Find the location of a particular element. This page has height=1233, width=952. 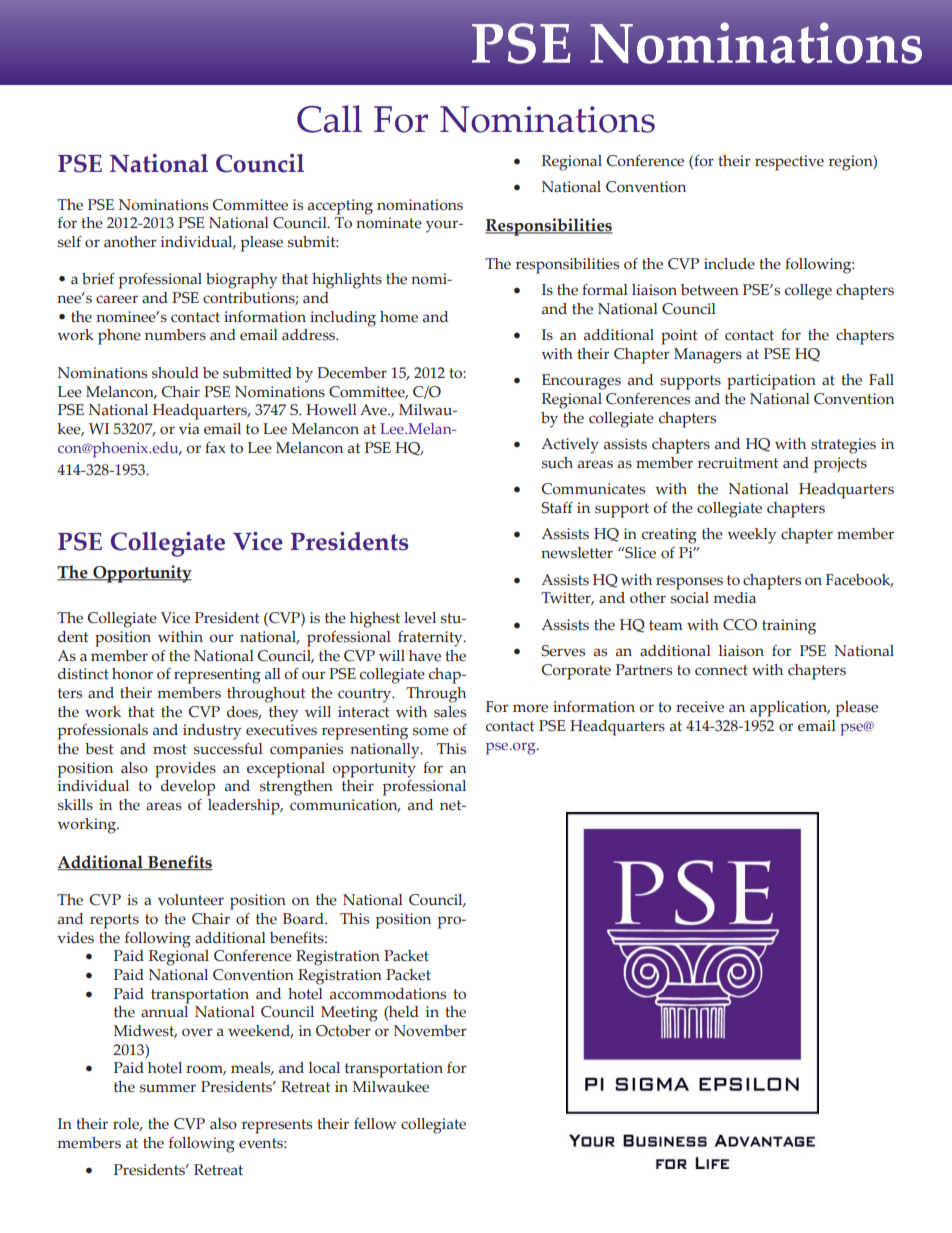

such is located at coordinates (557, 463).
